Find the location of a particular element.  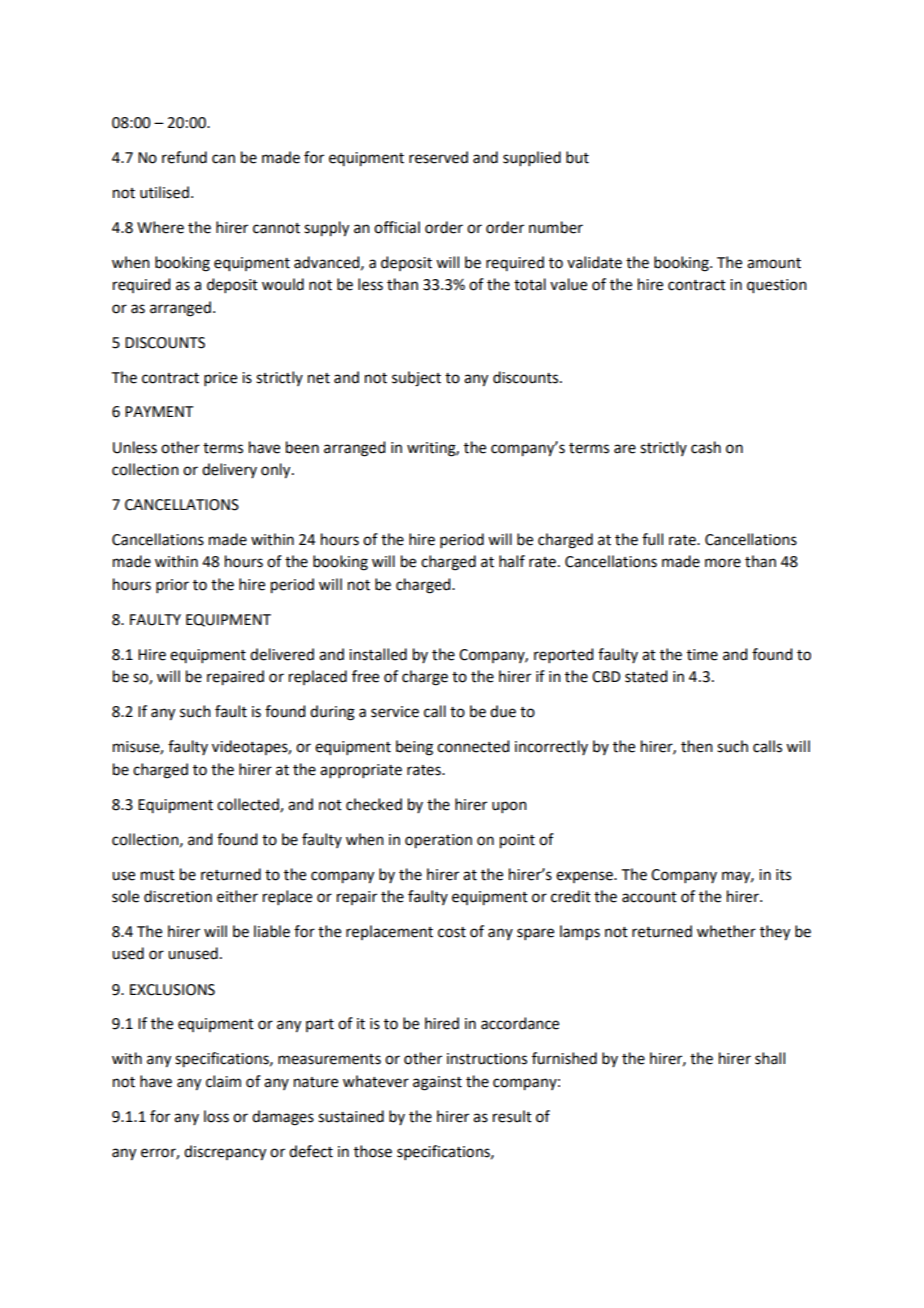

operation is located at coordinates (438, 841).
